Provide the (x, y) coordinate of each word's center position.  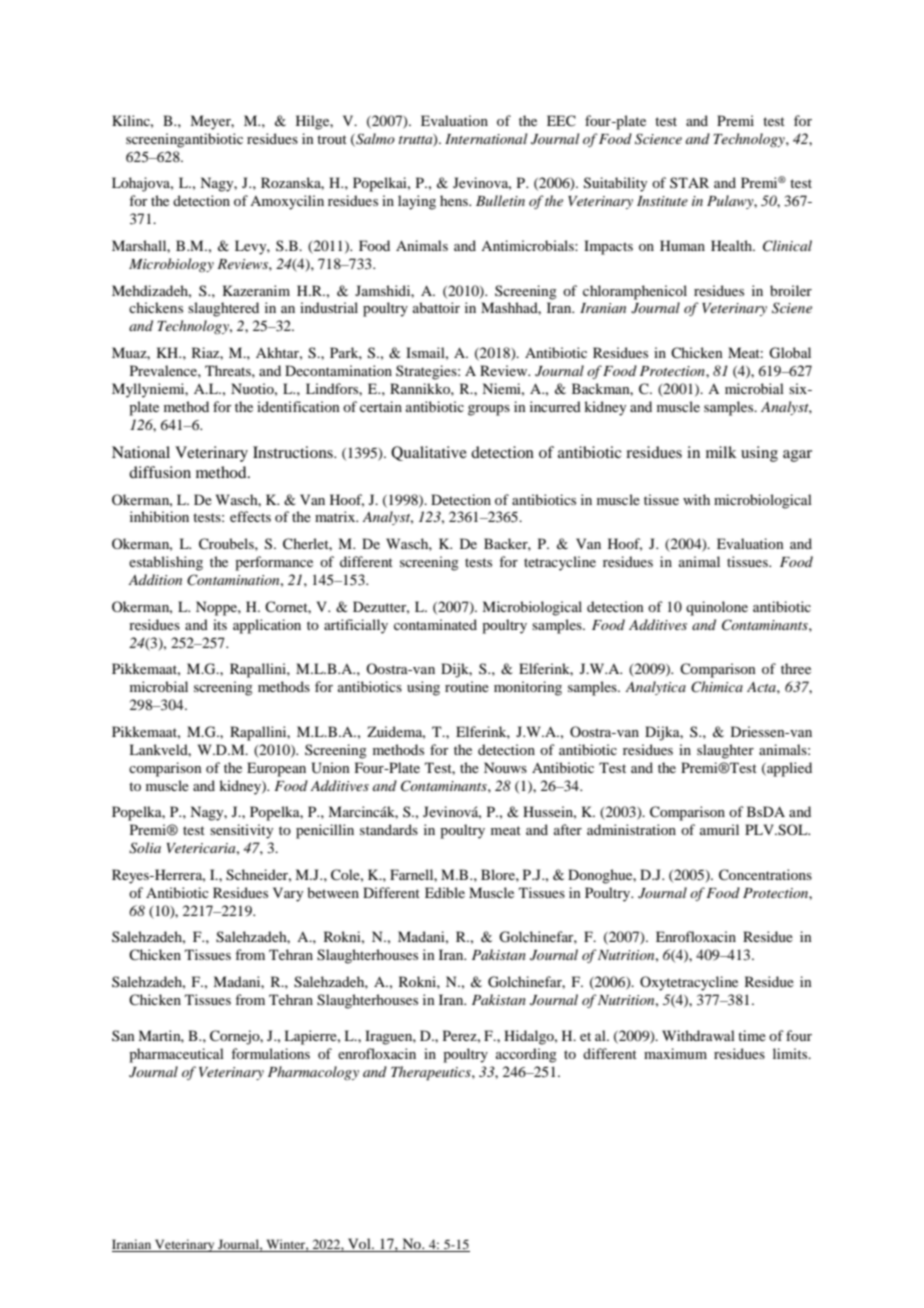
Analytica (655, 688)
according (526, 1055)
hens (455, 200)
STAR (689, 182)
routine (467, 686)
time (752, 1035)
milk (721, 452)
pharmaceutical (176, 1055)
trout (332, 139)
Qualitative (429, 453)
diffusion (160, 472)
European (276, 769)
